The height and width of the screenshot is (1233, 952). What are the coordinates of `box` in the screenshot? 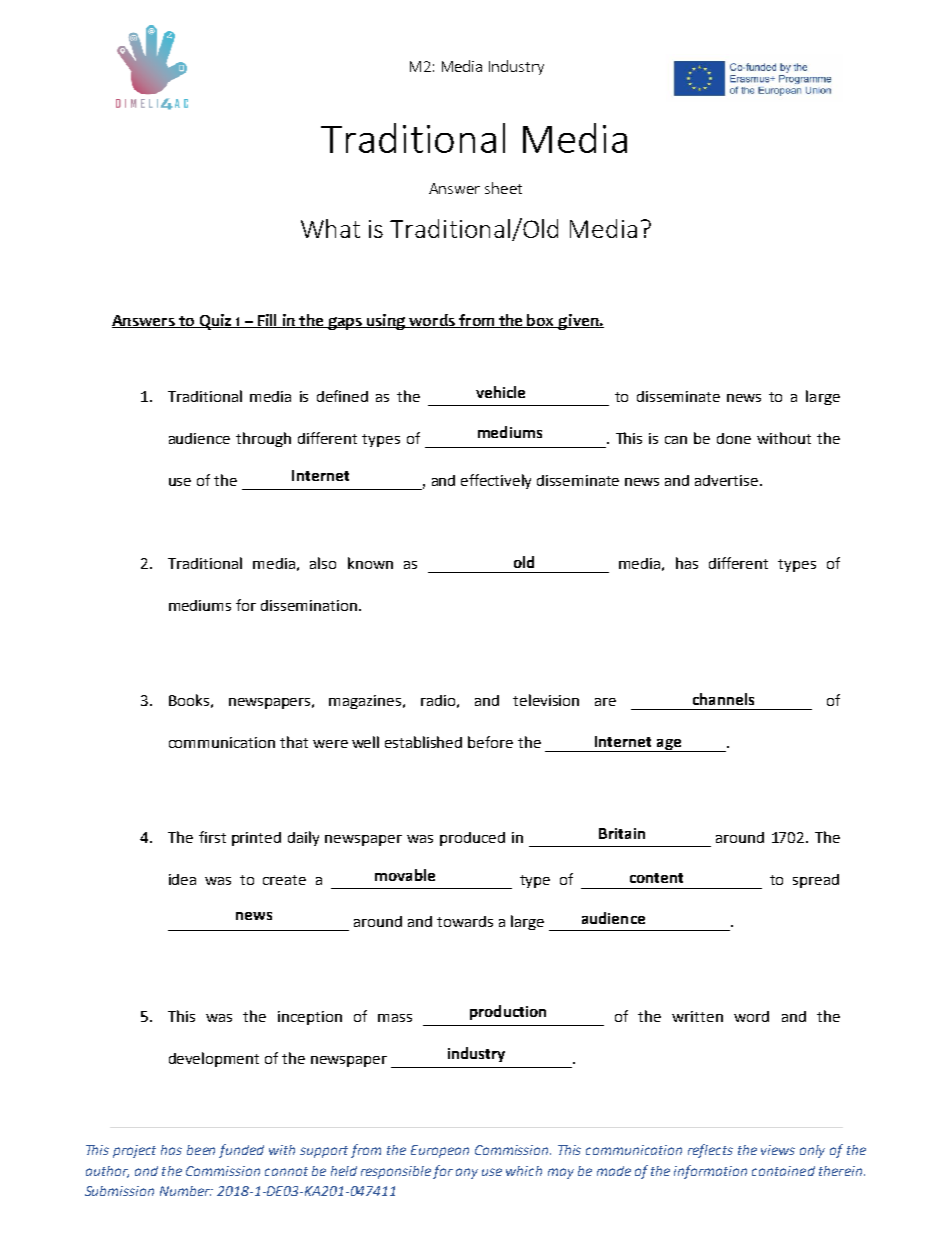 It's located at (541, 321).
